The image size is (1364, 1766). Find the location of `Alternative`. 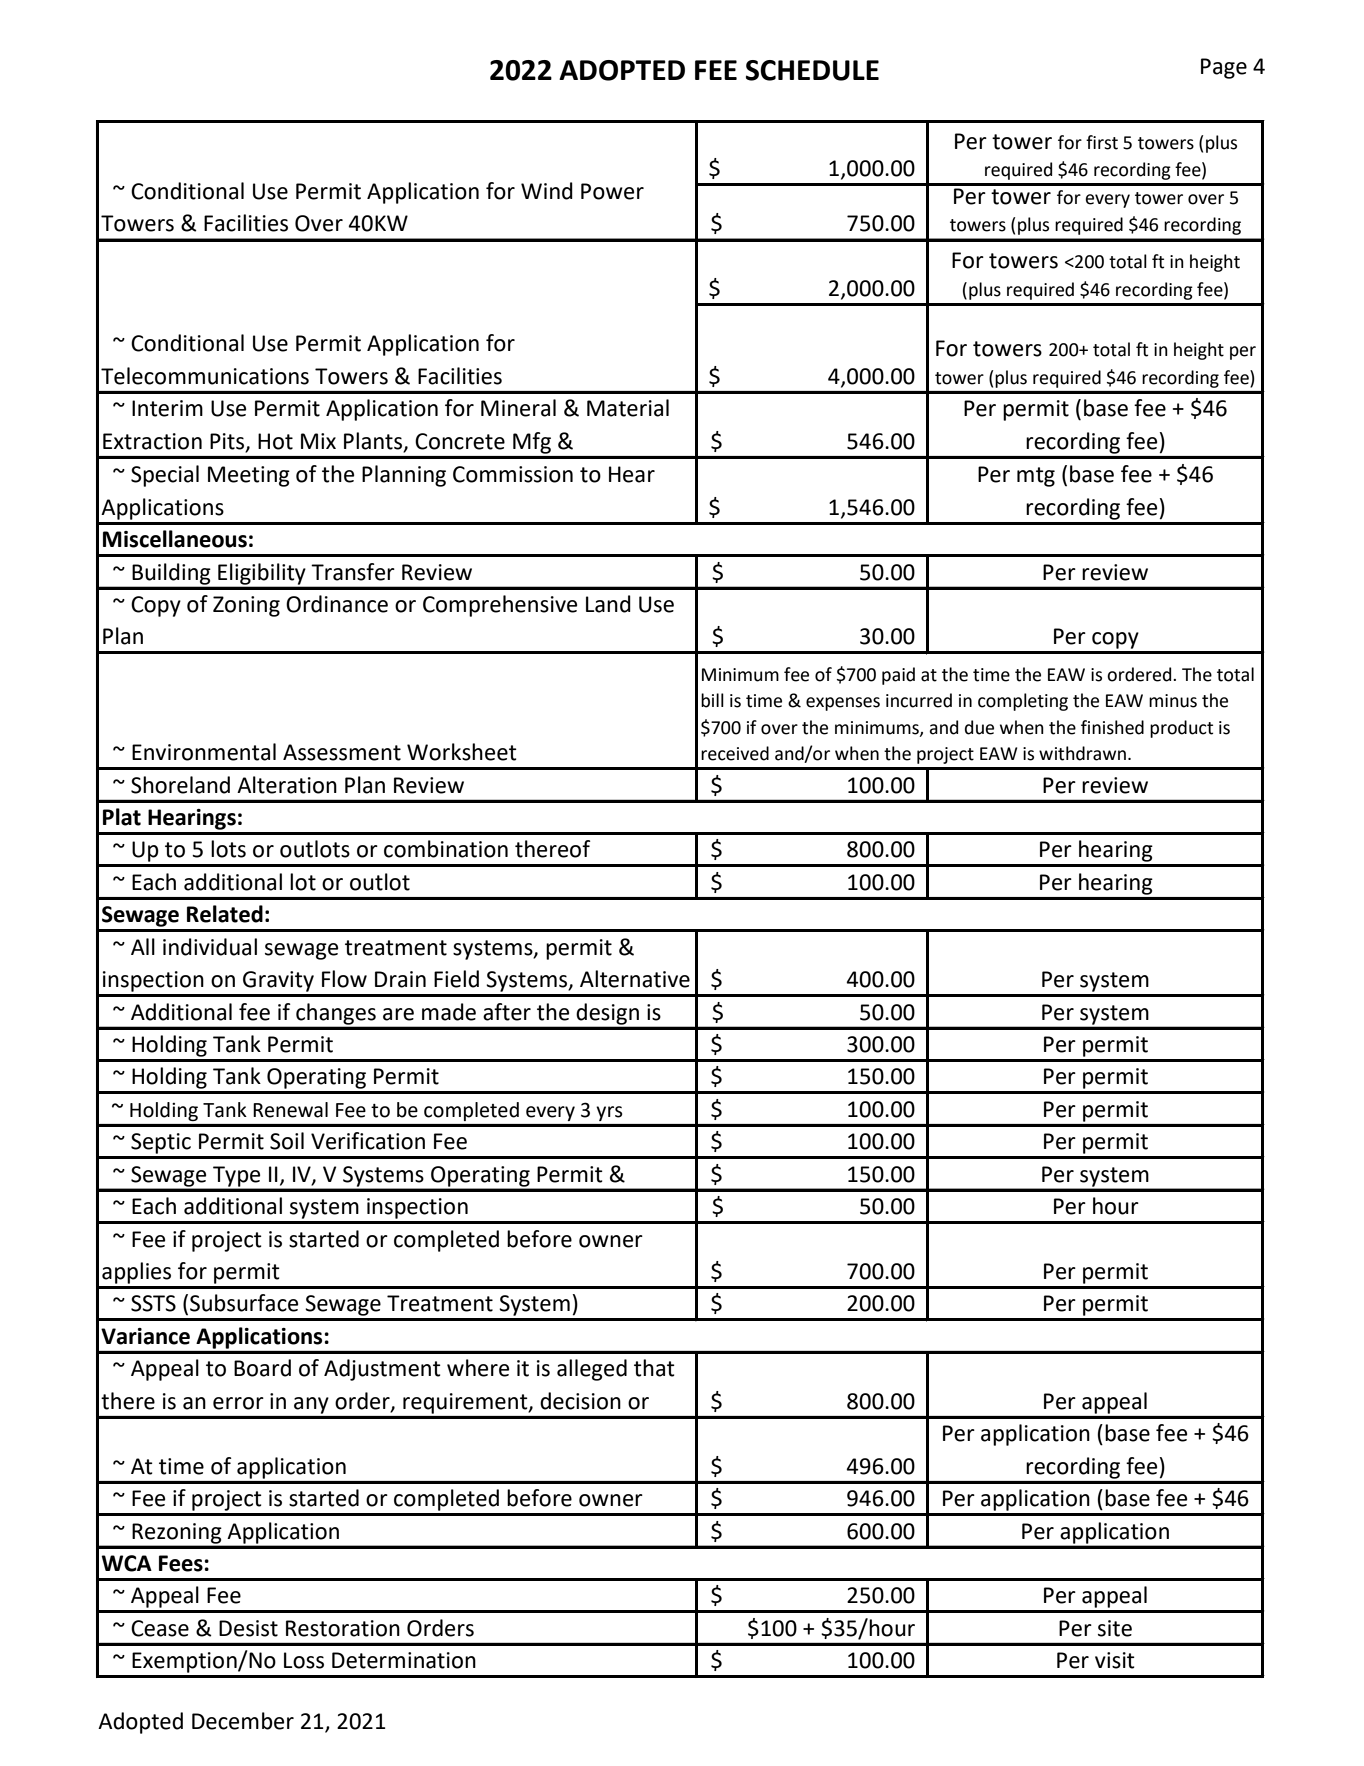

Alternative is located at coordinates (635, 979).
